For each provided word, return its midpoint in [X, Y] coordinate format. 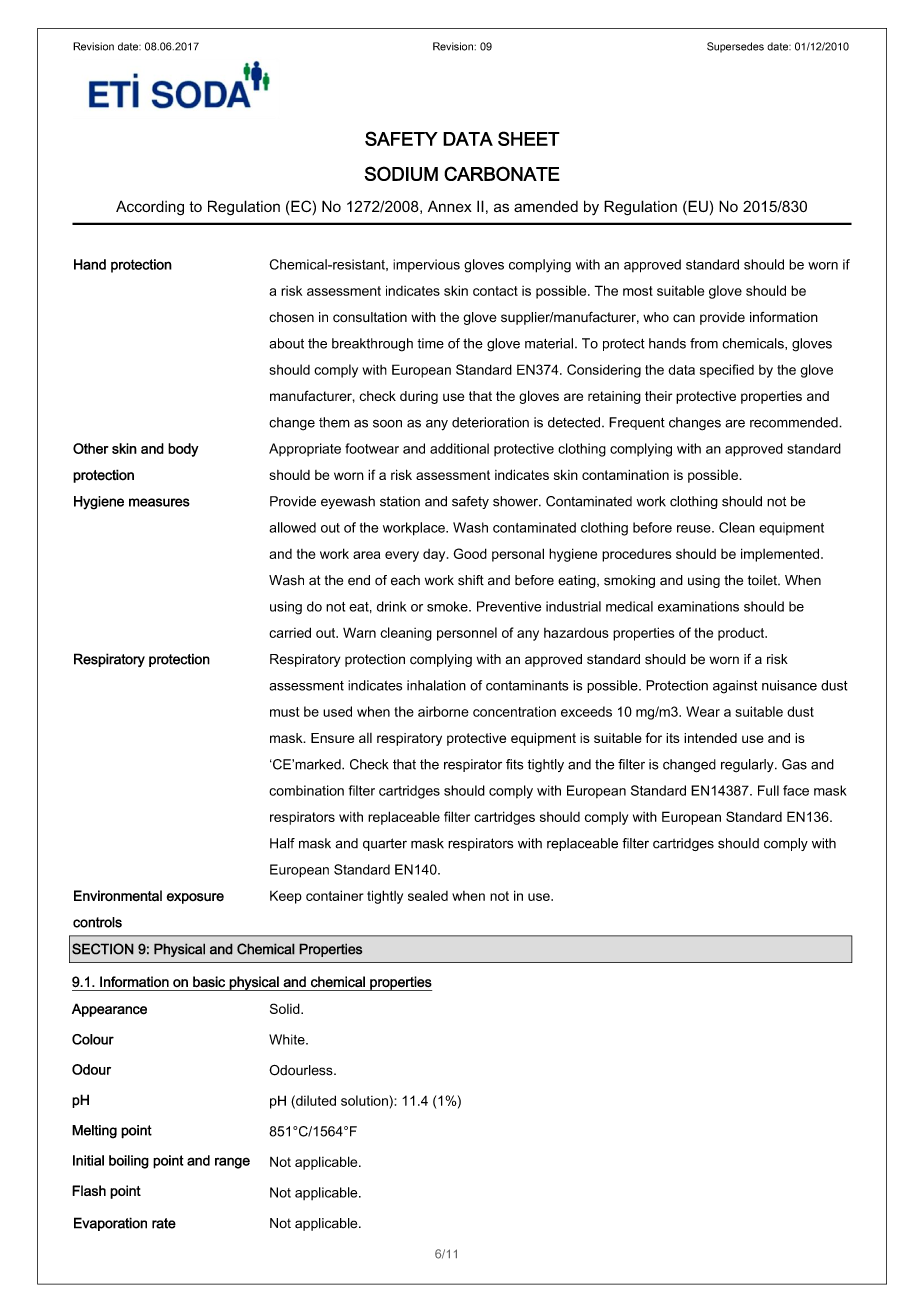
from [704, 343]
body [183, 450]
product [742, 634]
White [288, 1039]
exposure [195, 898]
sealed [428, 895]
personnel [467, 634]
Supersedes [735, 47]
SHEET [529, 138]
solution [365, 1100]
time [430, 343]
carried [290, 632]
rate [164, 1223]
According [150, 208]
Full [768, 790]
